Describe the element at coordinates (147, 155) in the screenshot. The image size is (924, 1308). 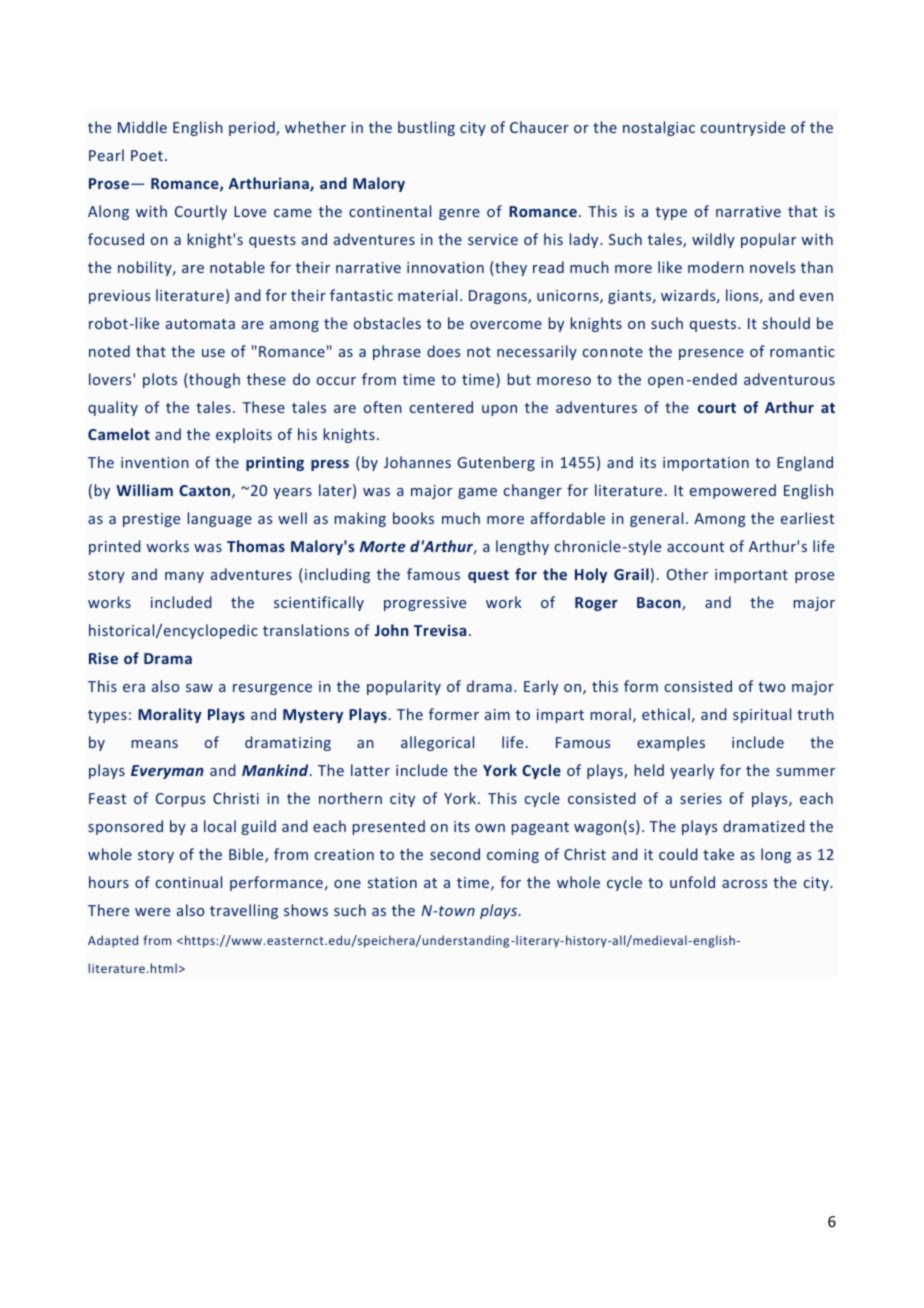
I see `Poet` at that location.
